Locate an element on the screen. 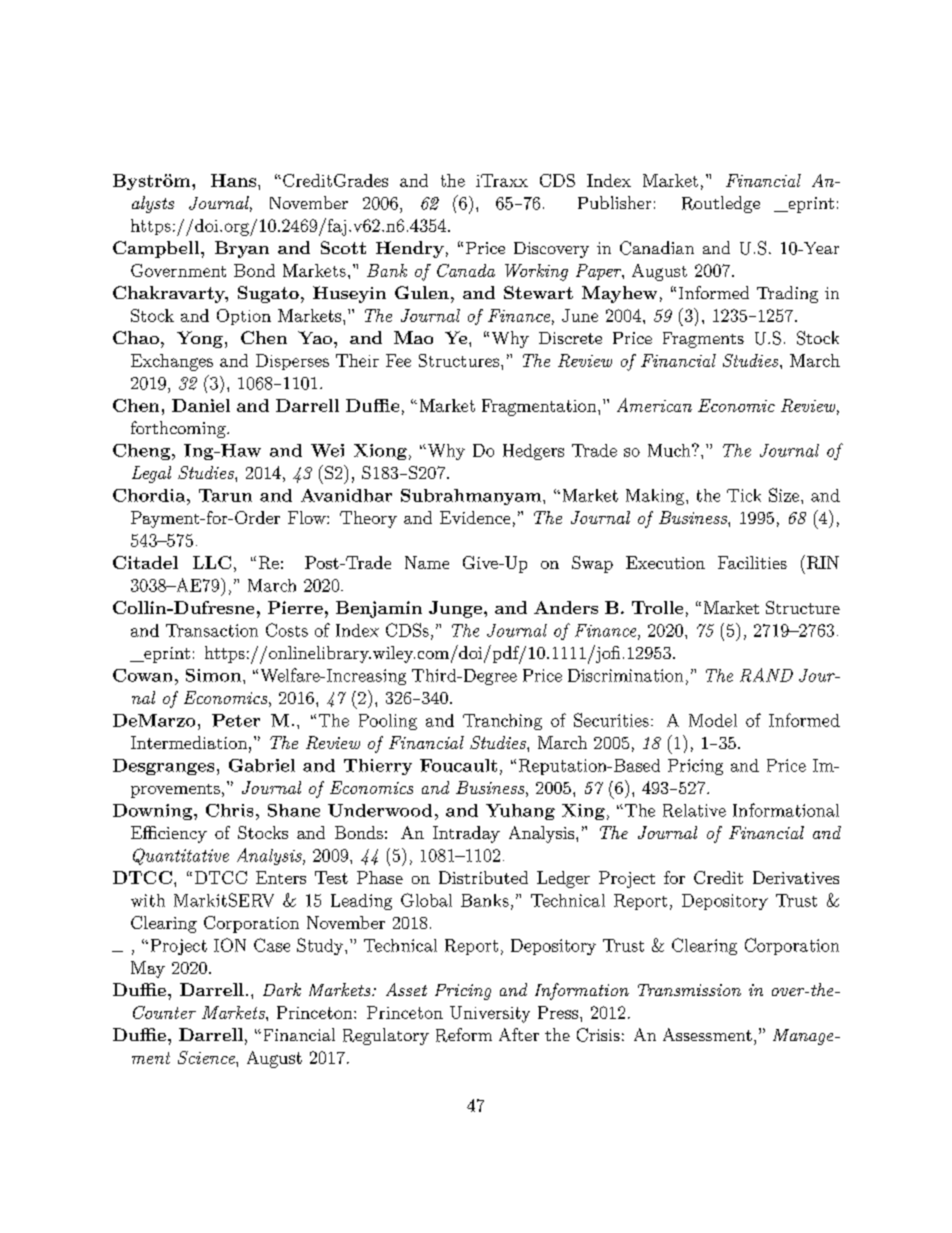 The width and height of the screenshot is (952, 1233). Routledge is located at coordinates (721, 204).
